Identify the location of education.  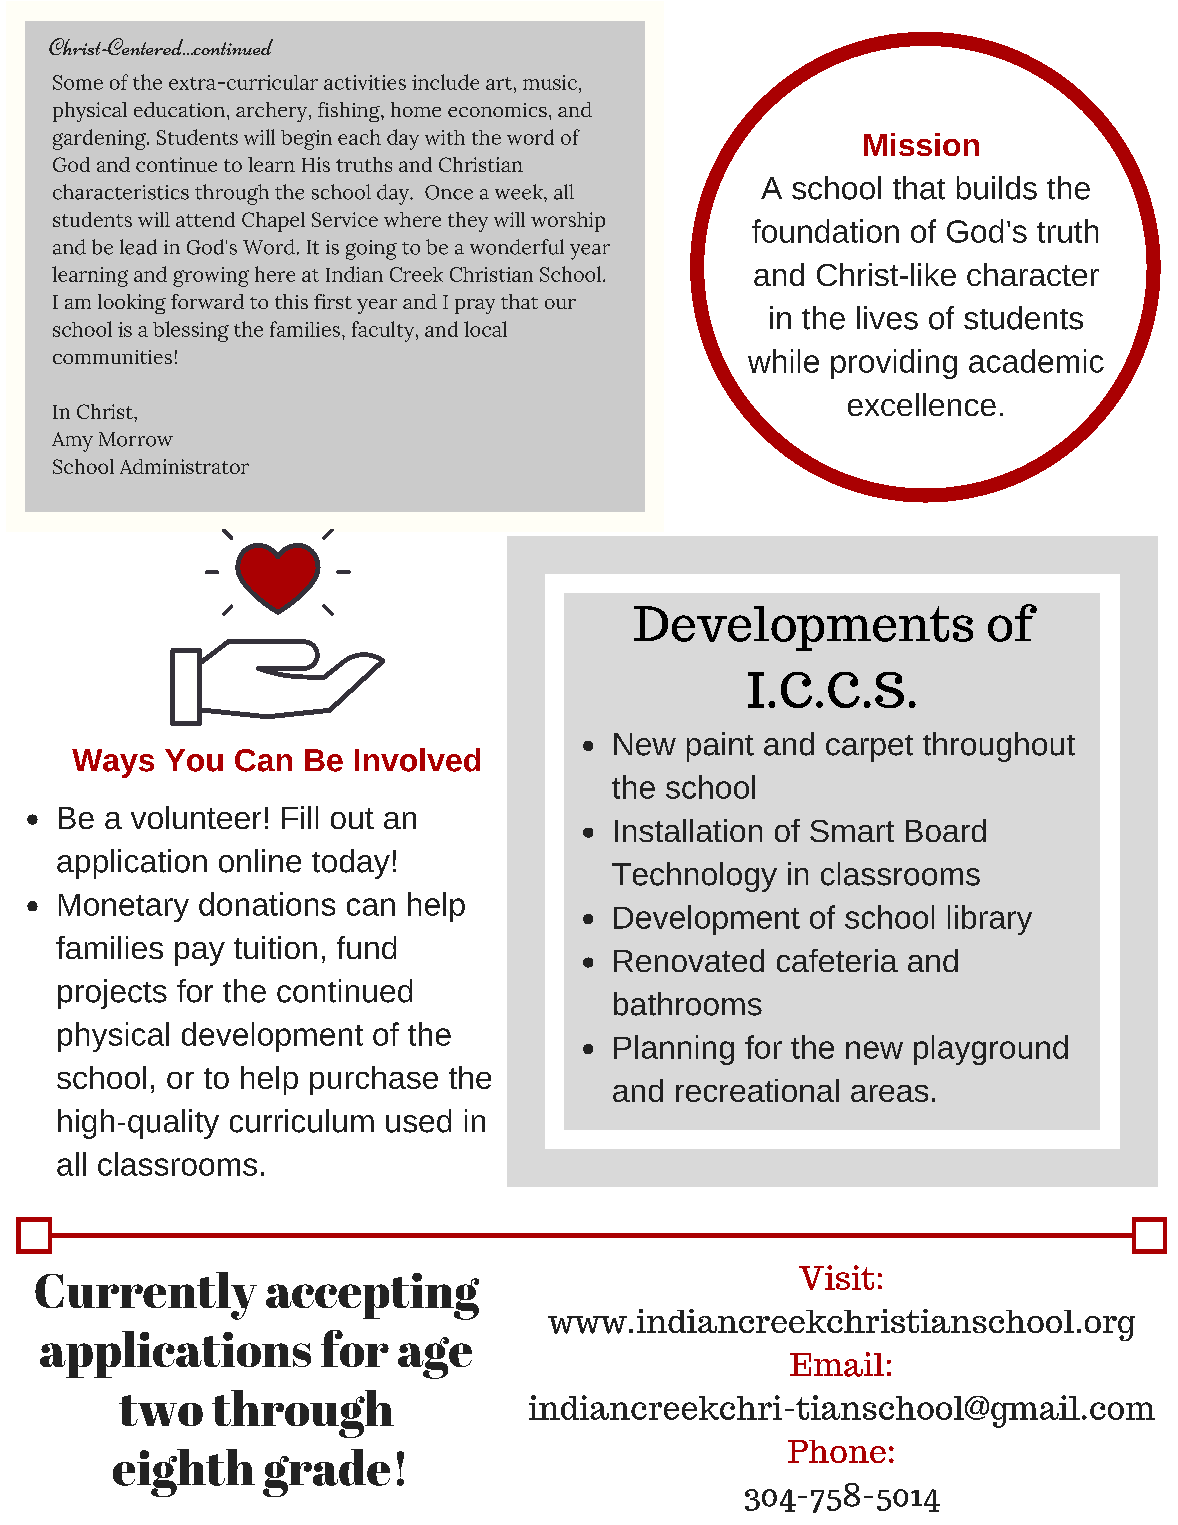
(179, 109).
